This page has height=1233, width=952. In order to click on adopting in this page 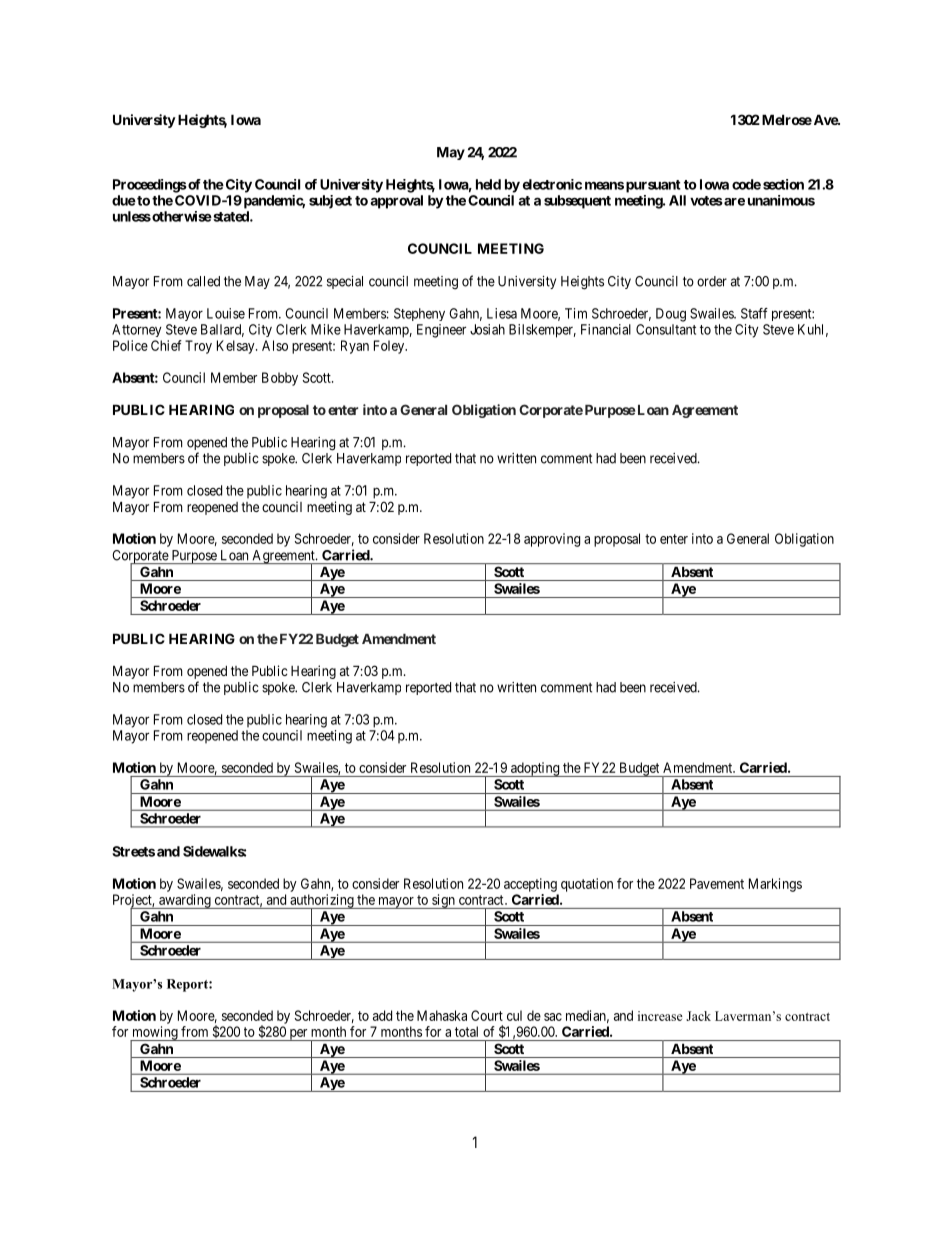, I will do `click(534, 769)`.
